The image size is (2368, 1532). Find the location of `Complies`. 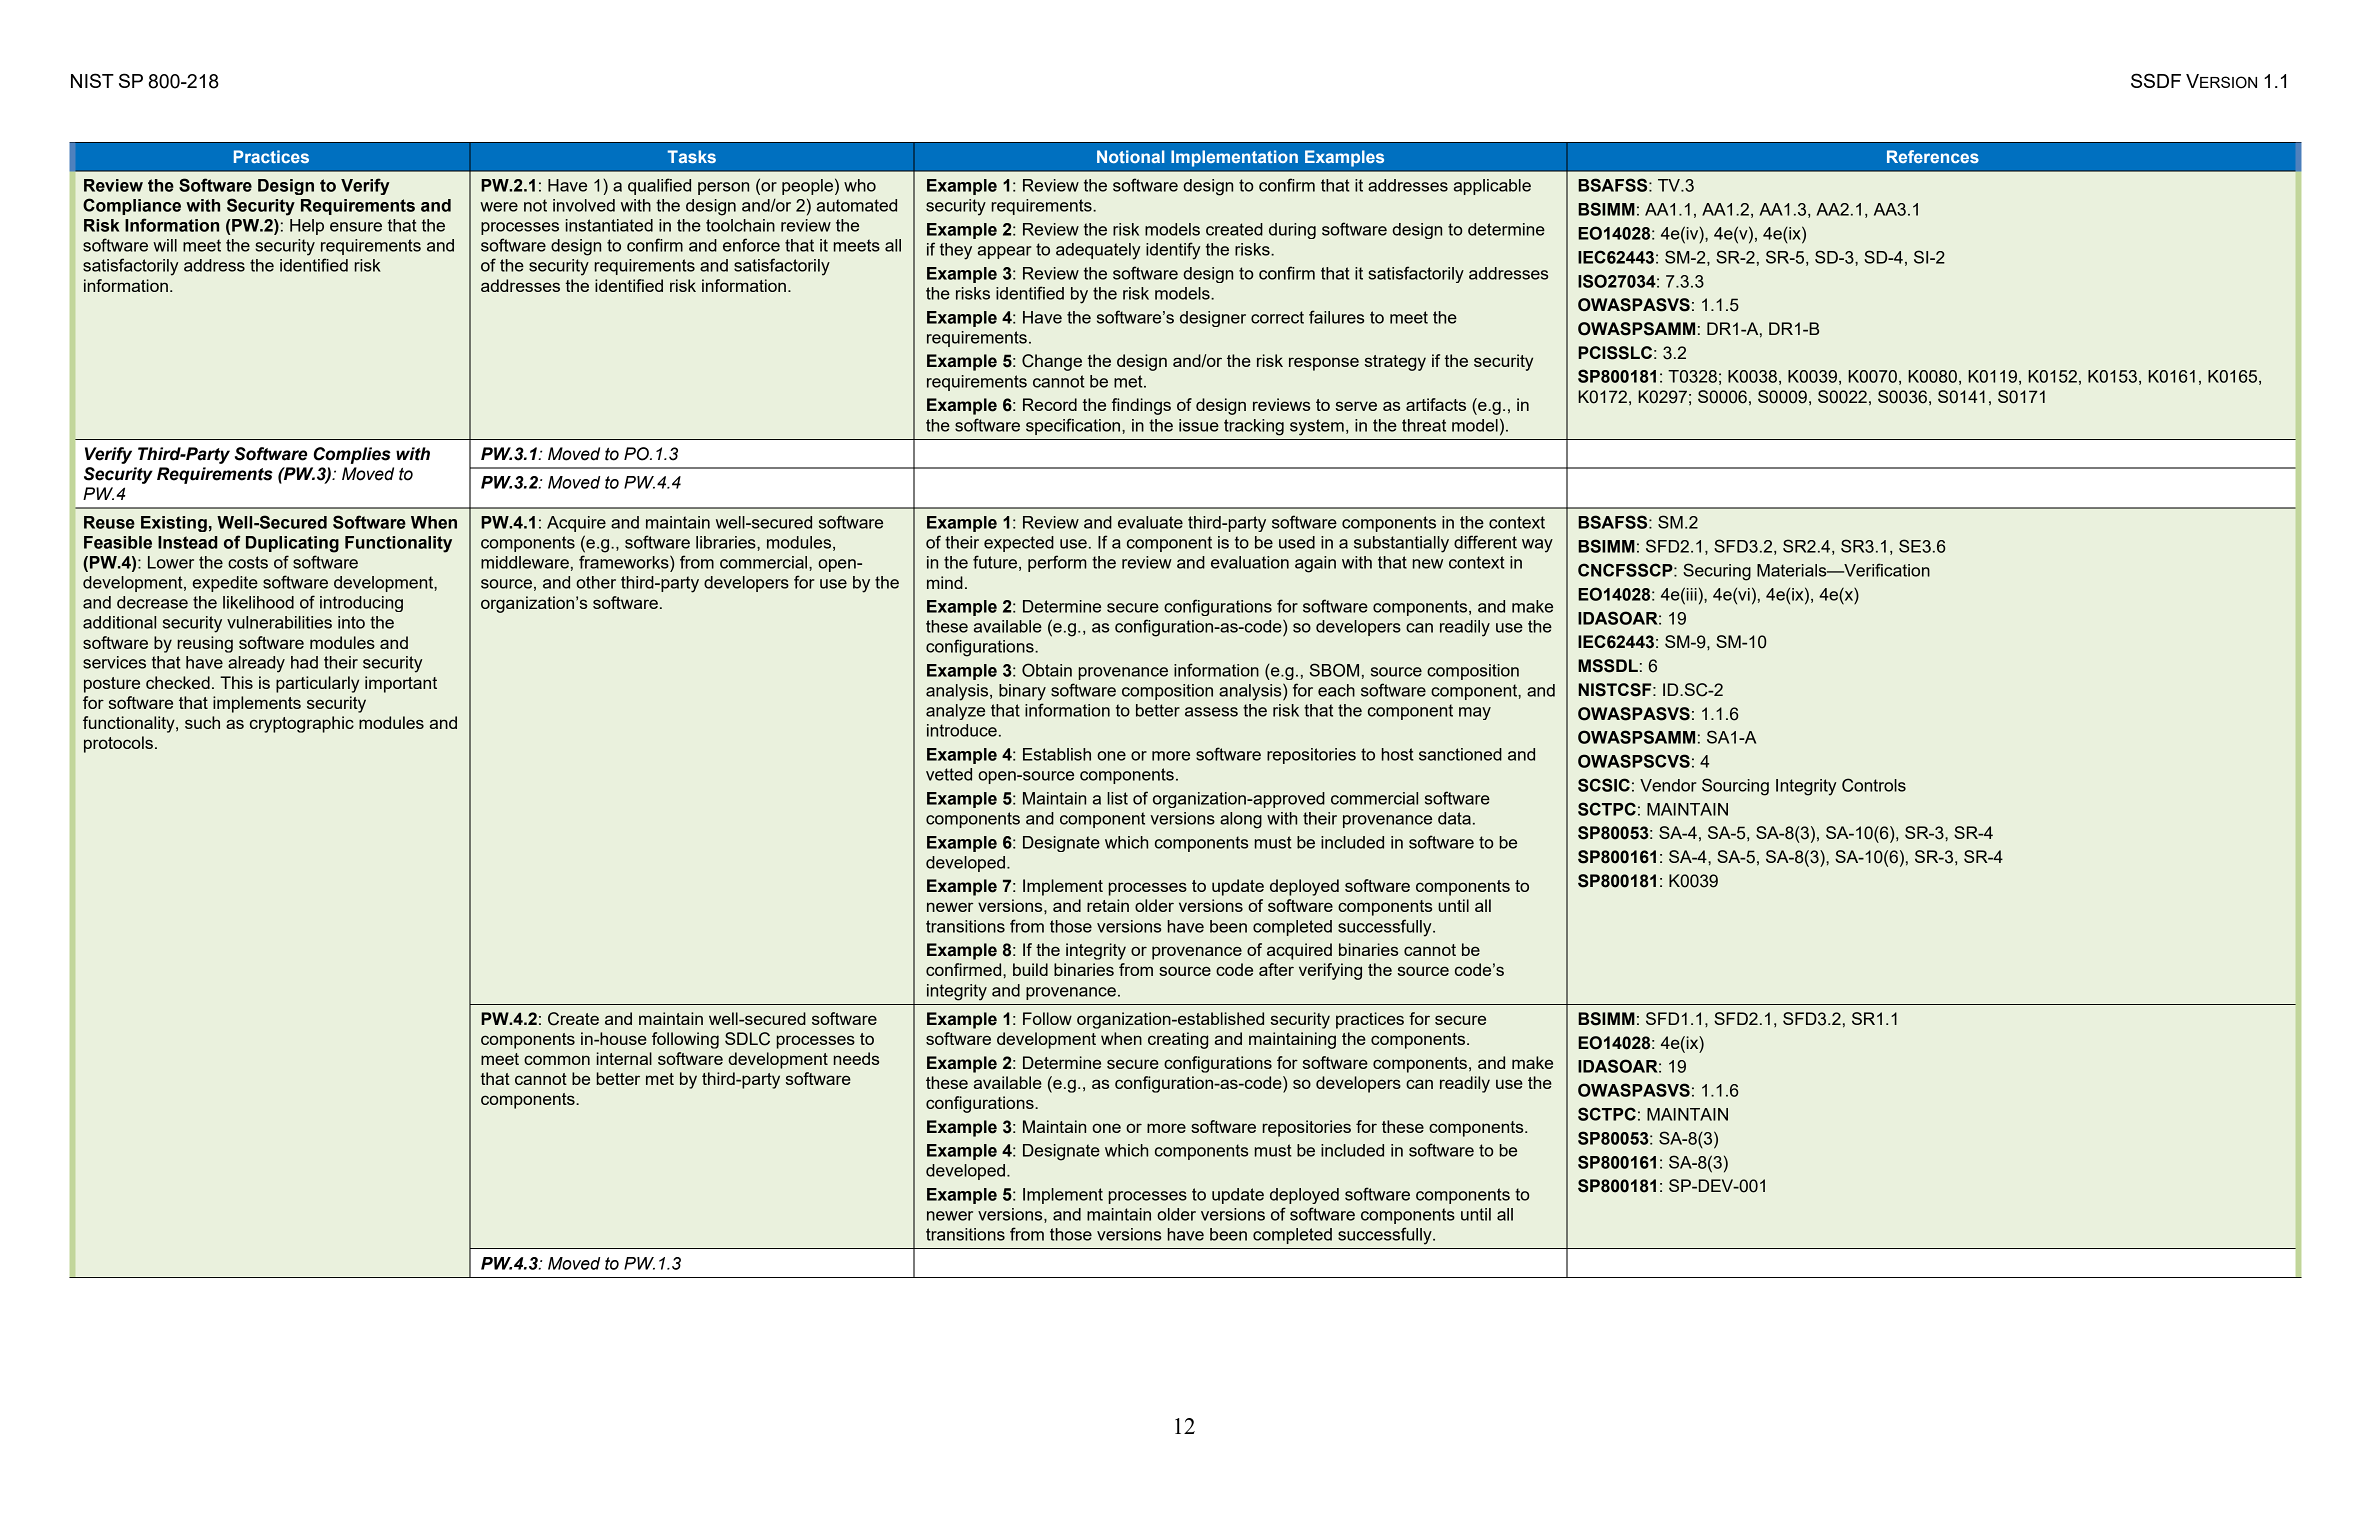

Complies is located at coordinates (352, 455).
